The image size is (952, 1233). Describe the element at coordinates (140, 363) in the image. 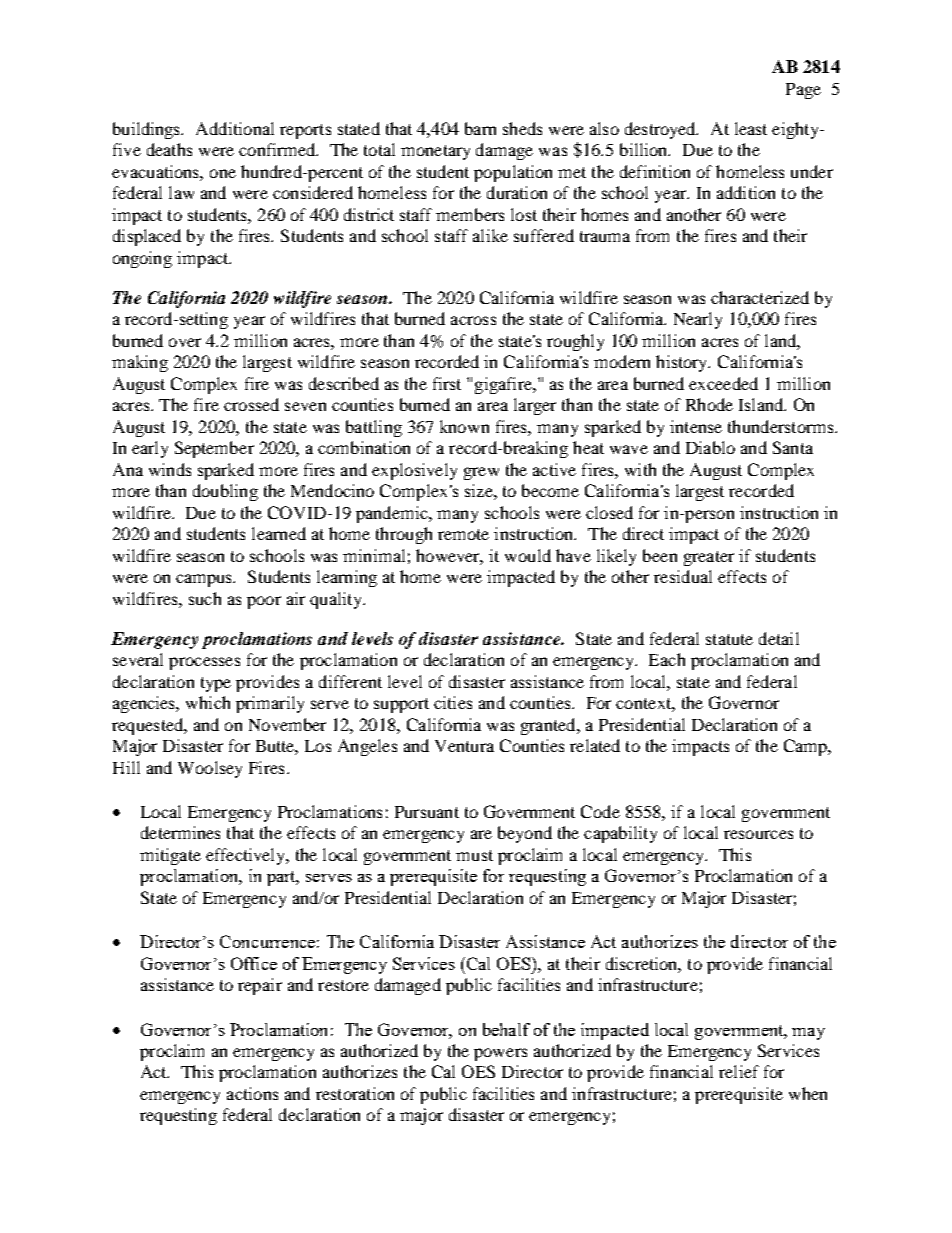

I see `making` at that location.
